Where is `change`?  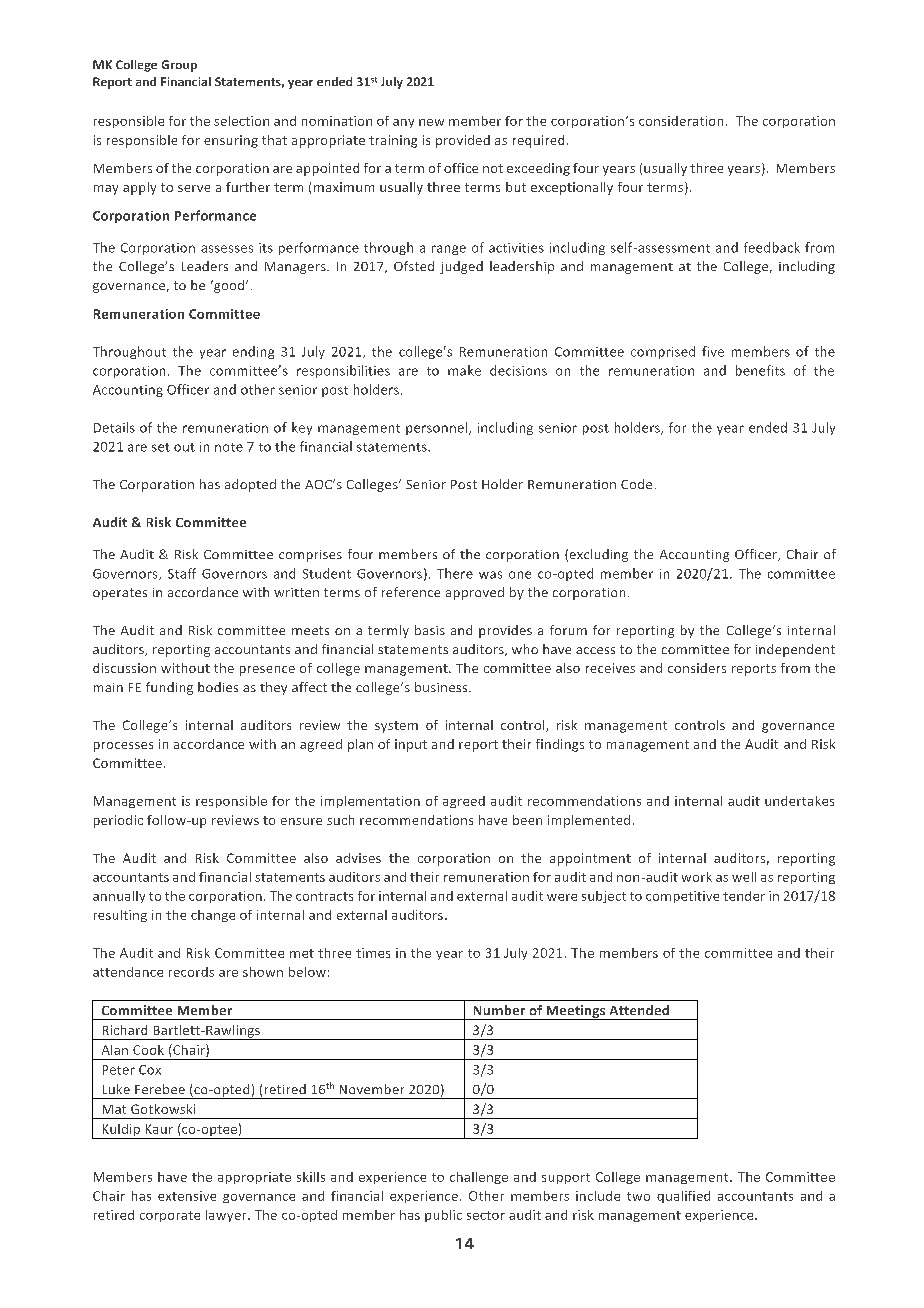
change is located at coordinates (213, 916).
